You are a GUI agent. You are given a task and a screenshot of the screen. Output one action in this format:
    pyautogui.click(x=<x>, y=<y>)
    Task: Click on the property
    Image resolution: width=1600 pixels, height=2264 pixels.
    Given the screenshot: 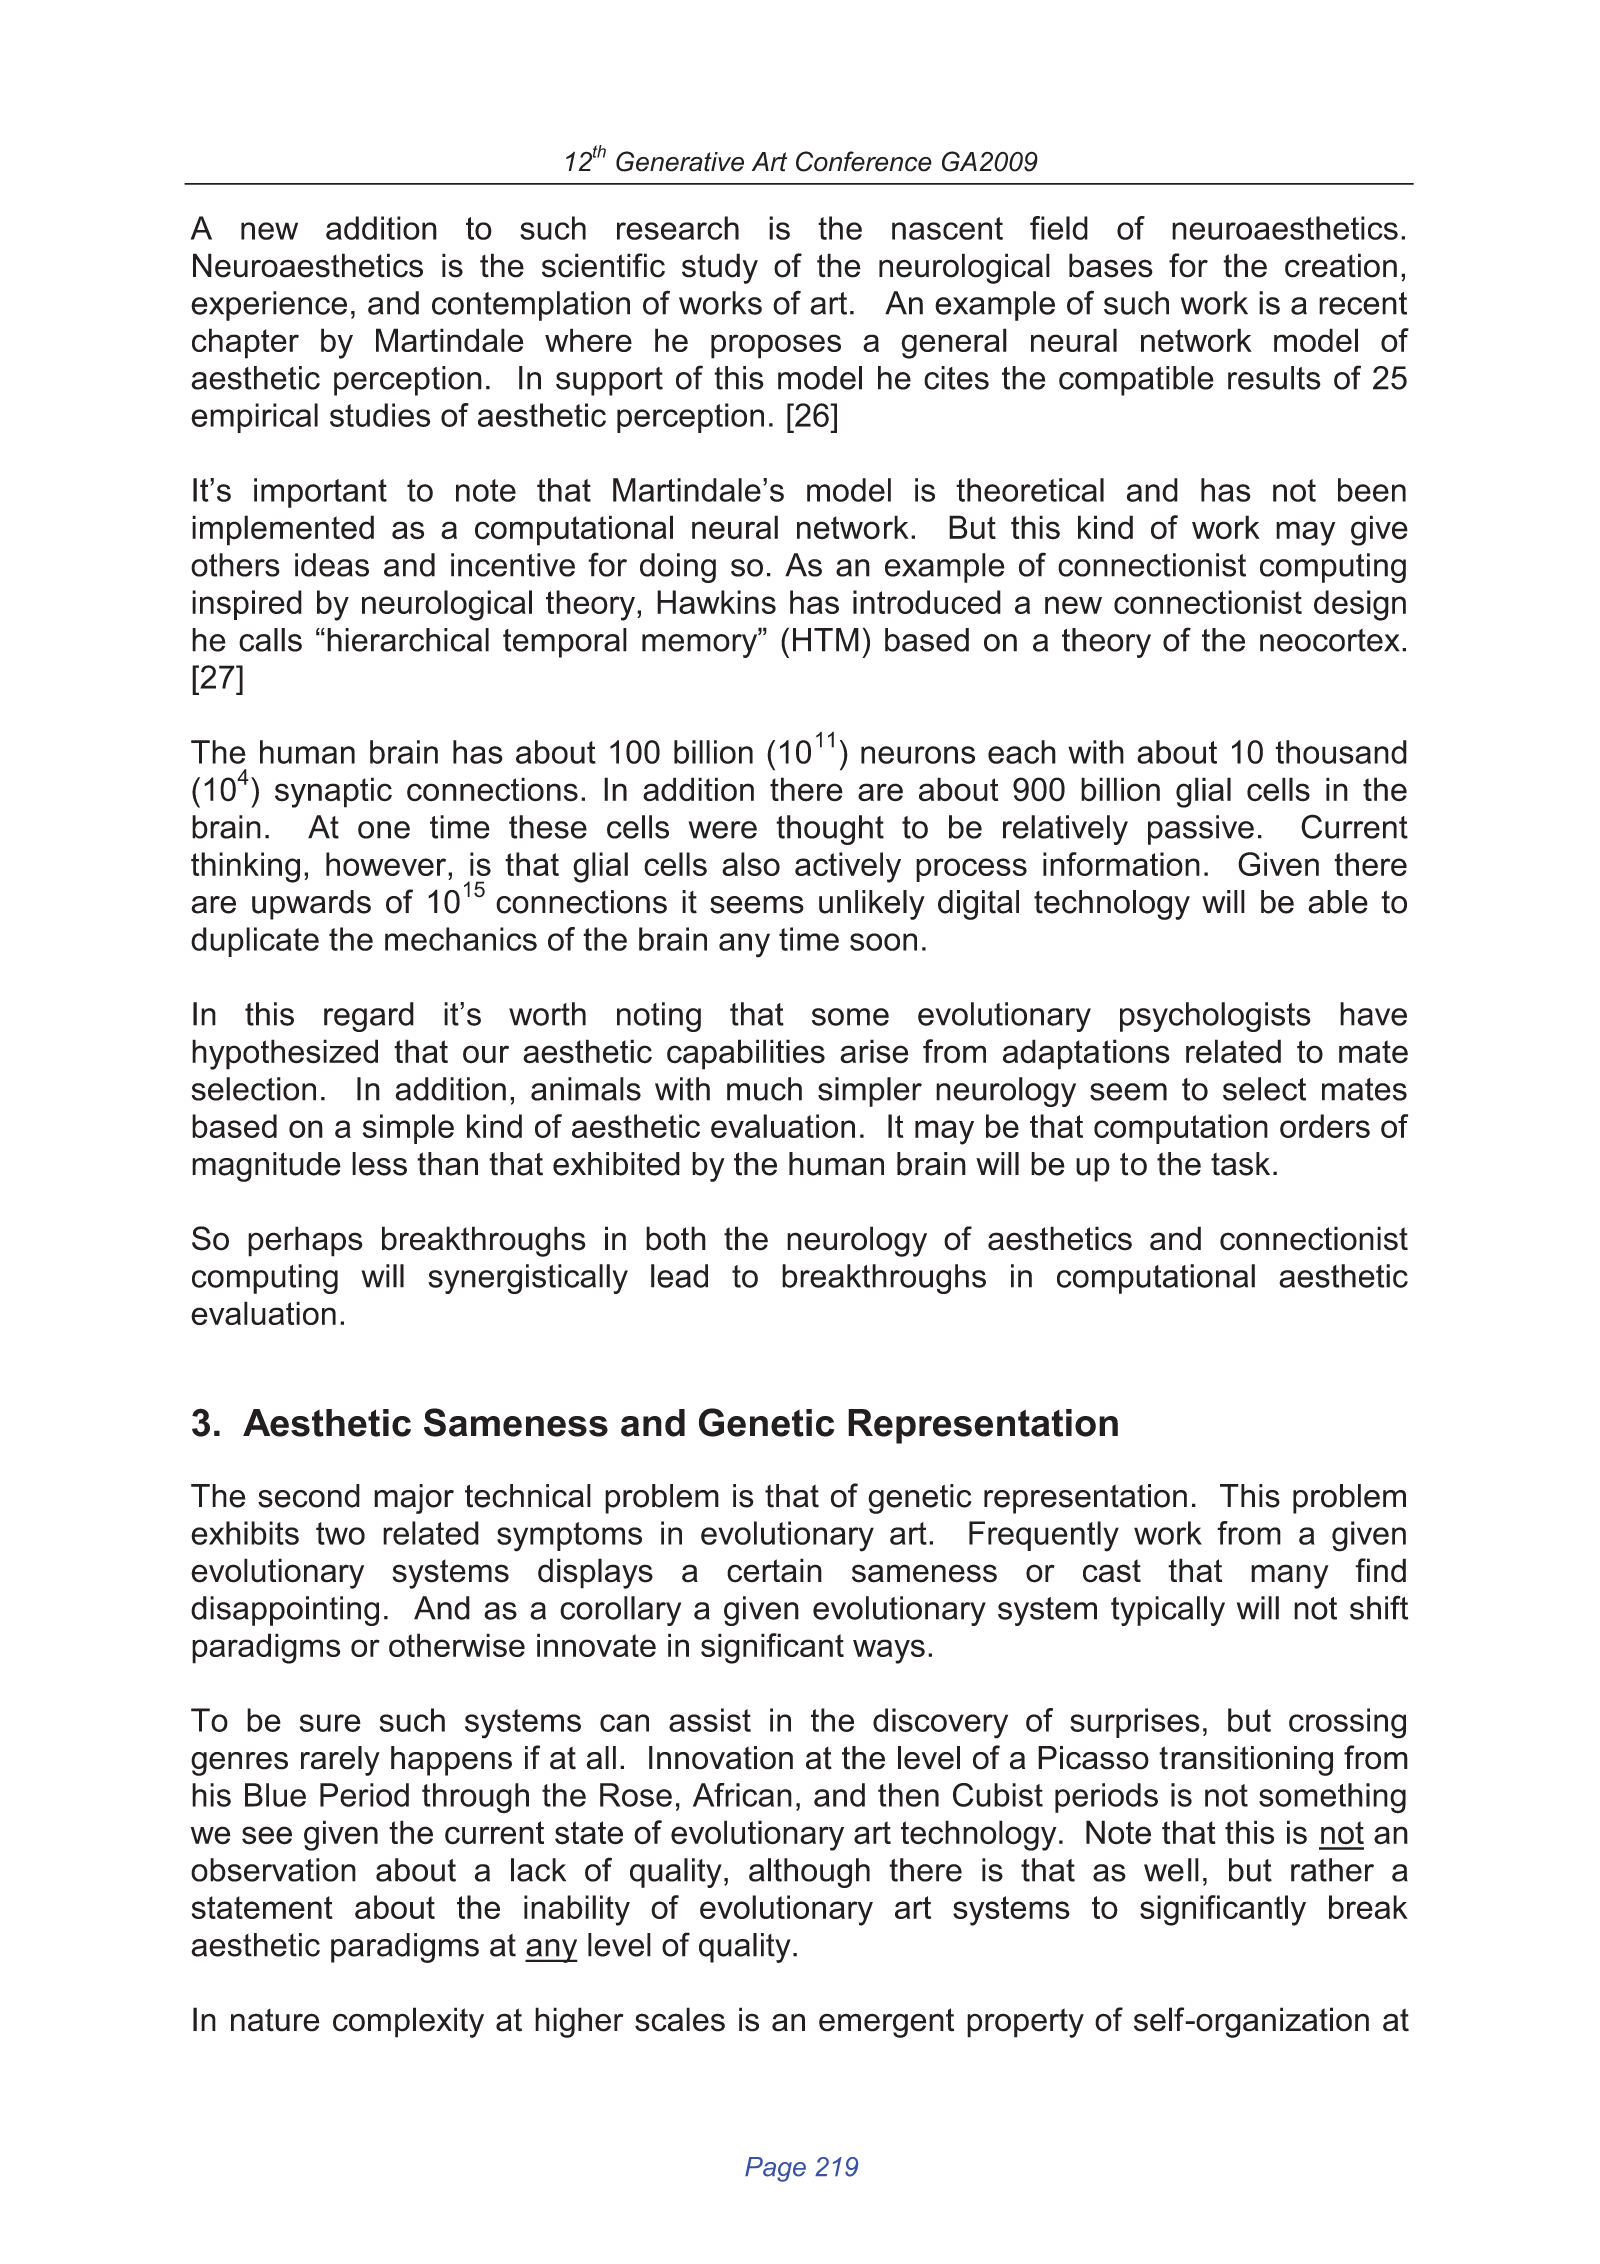 What is the action you would take?
    pyautogui.click(x=1025, y=2023)
